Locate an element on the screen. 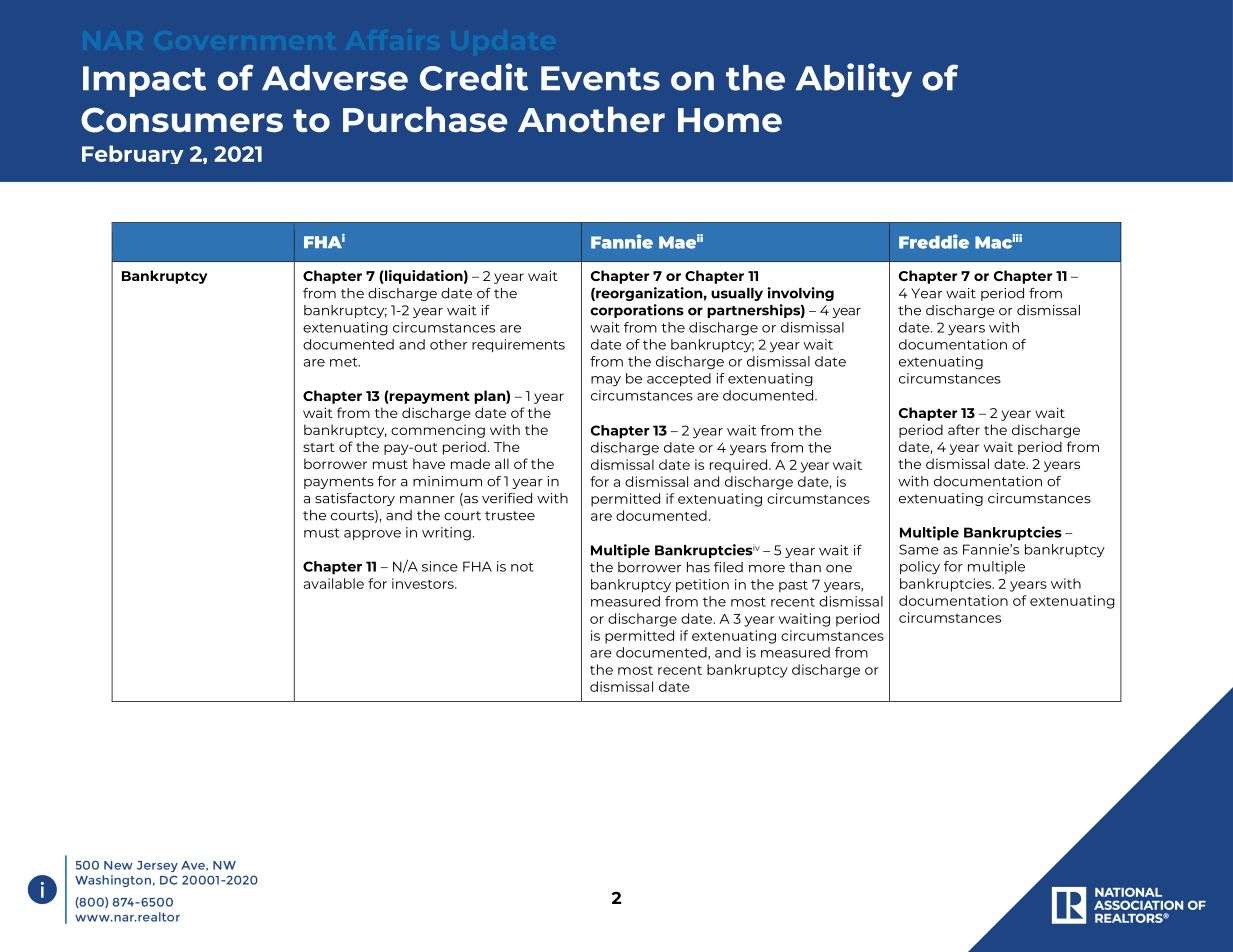 The height and width of the screenshot is (952, 1233). start is located at coordinates (319, 447).
